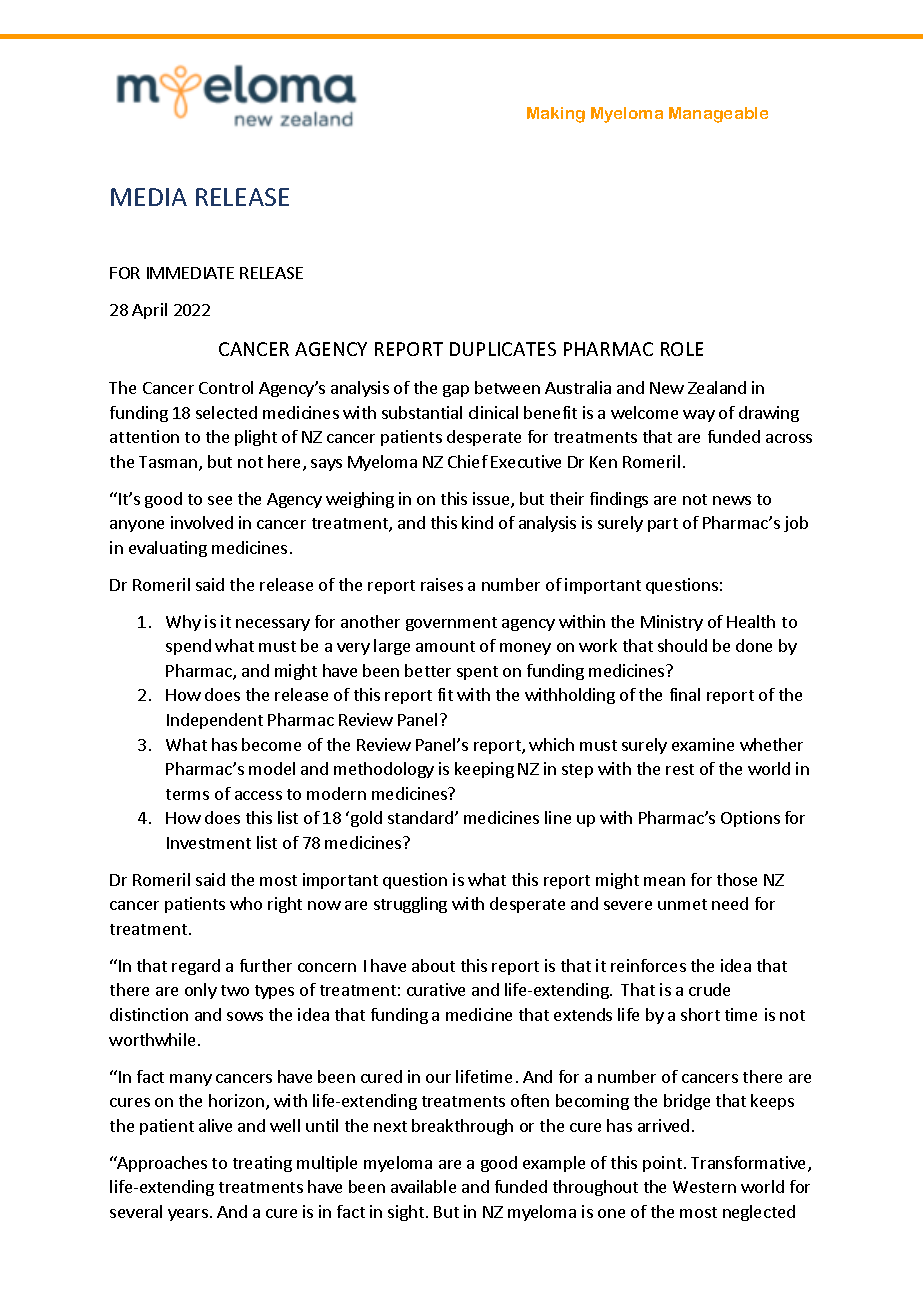 The image size is (924, 1307). I want to click on news, so click(732, 500).
